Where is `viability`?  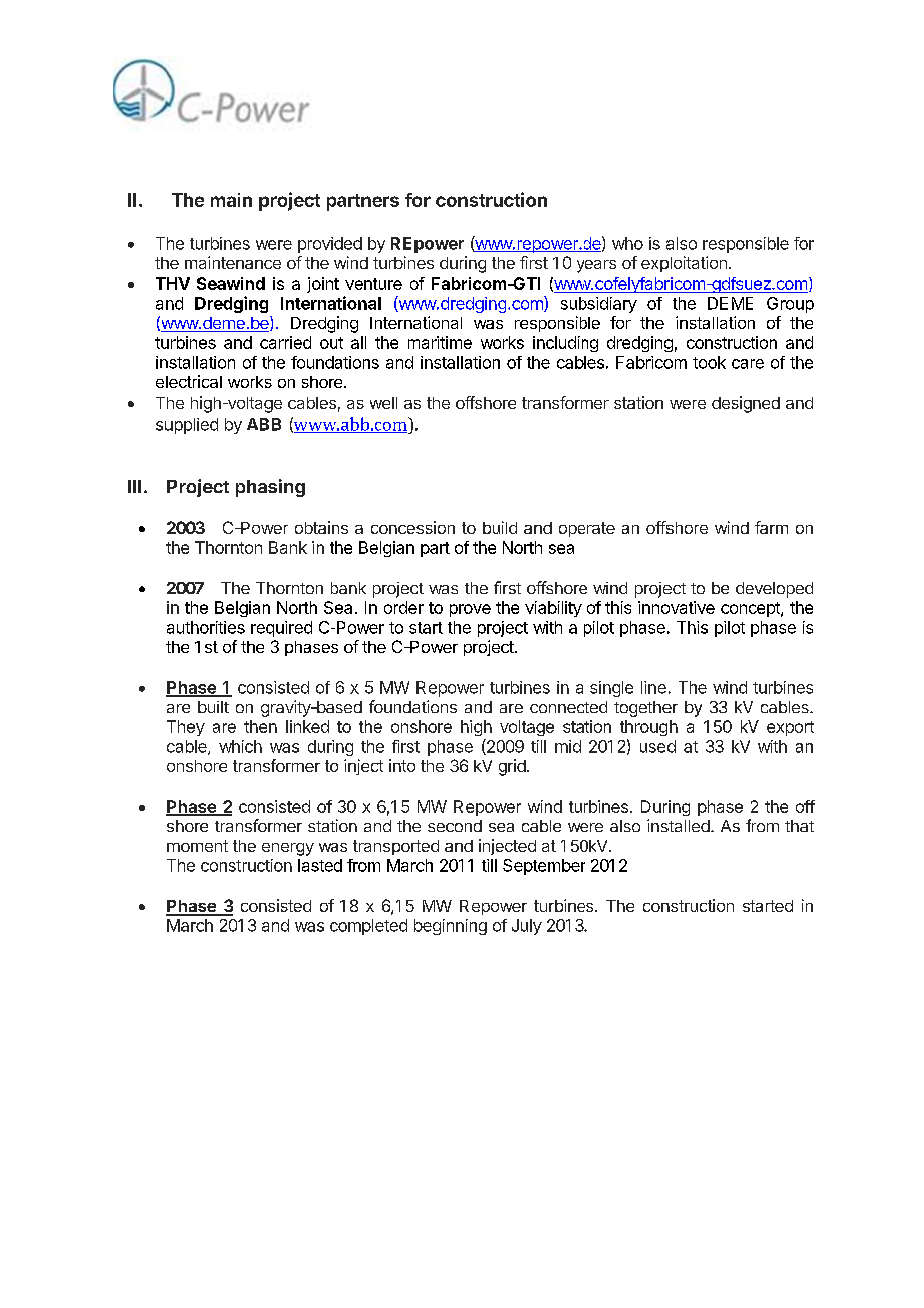
viability is located at coordinates (553, 609).
